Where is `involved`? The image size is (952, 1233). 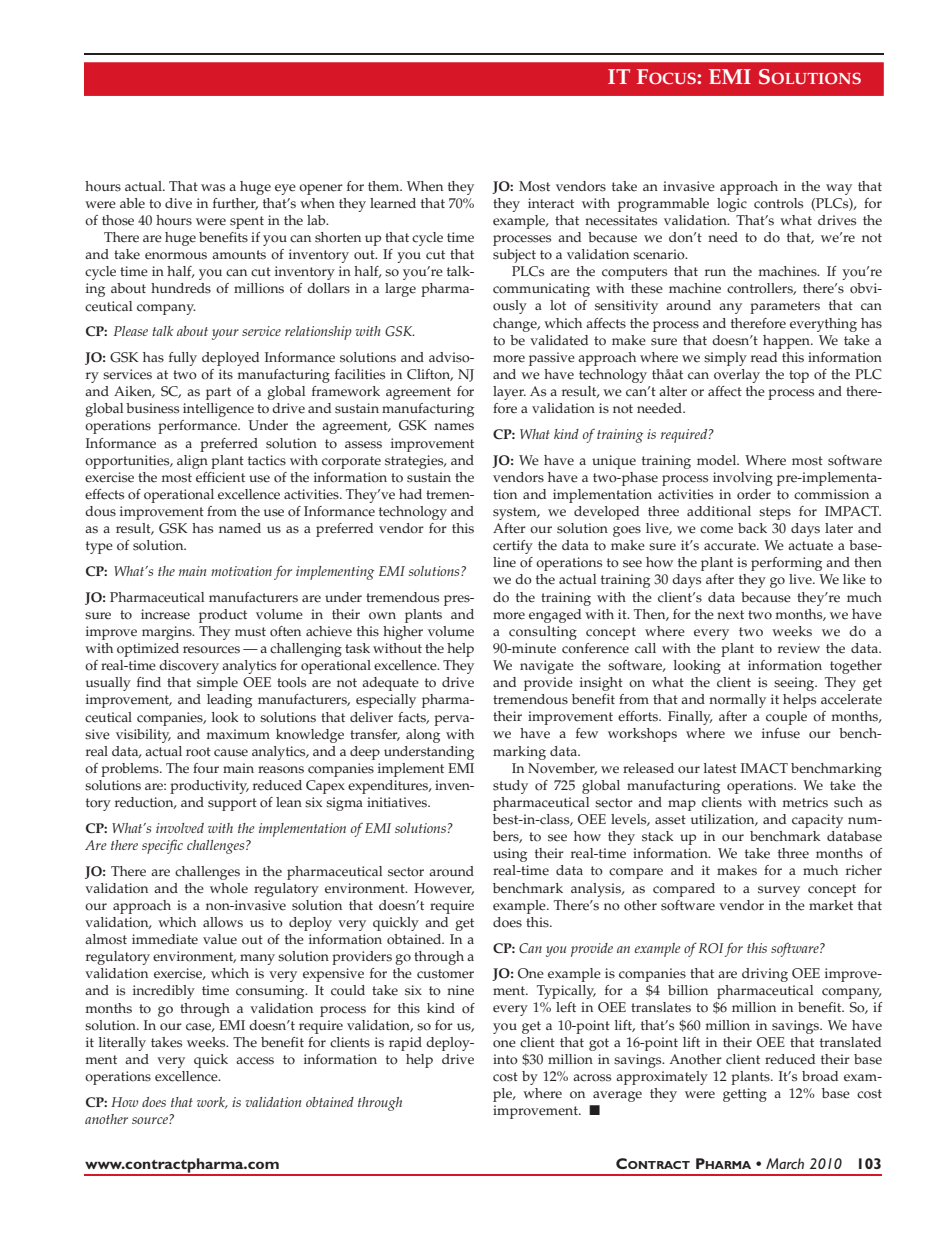
involved is located at coordinates (180, 828).
